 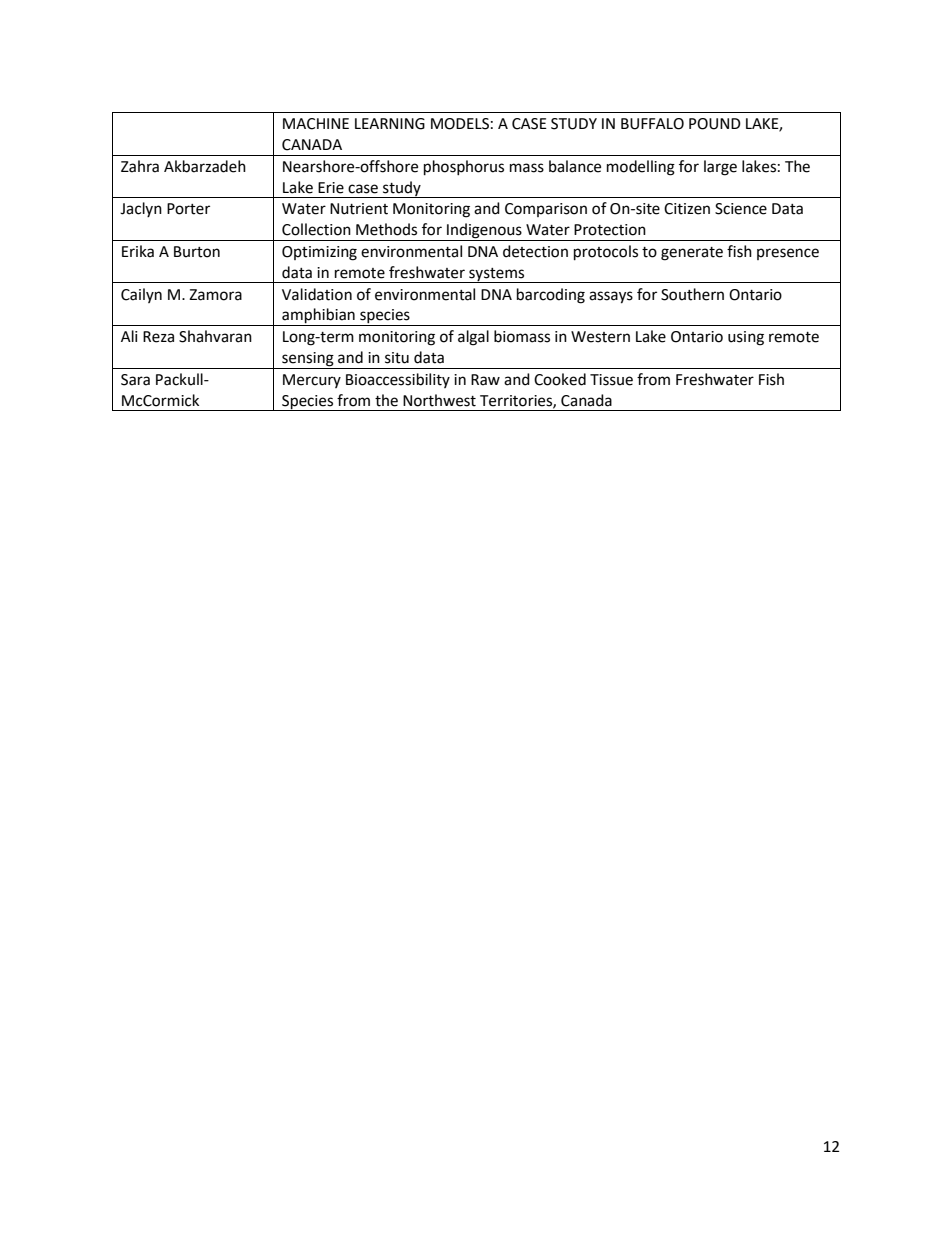 I want to click on LEARNING, so click(x=390, y=124).
